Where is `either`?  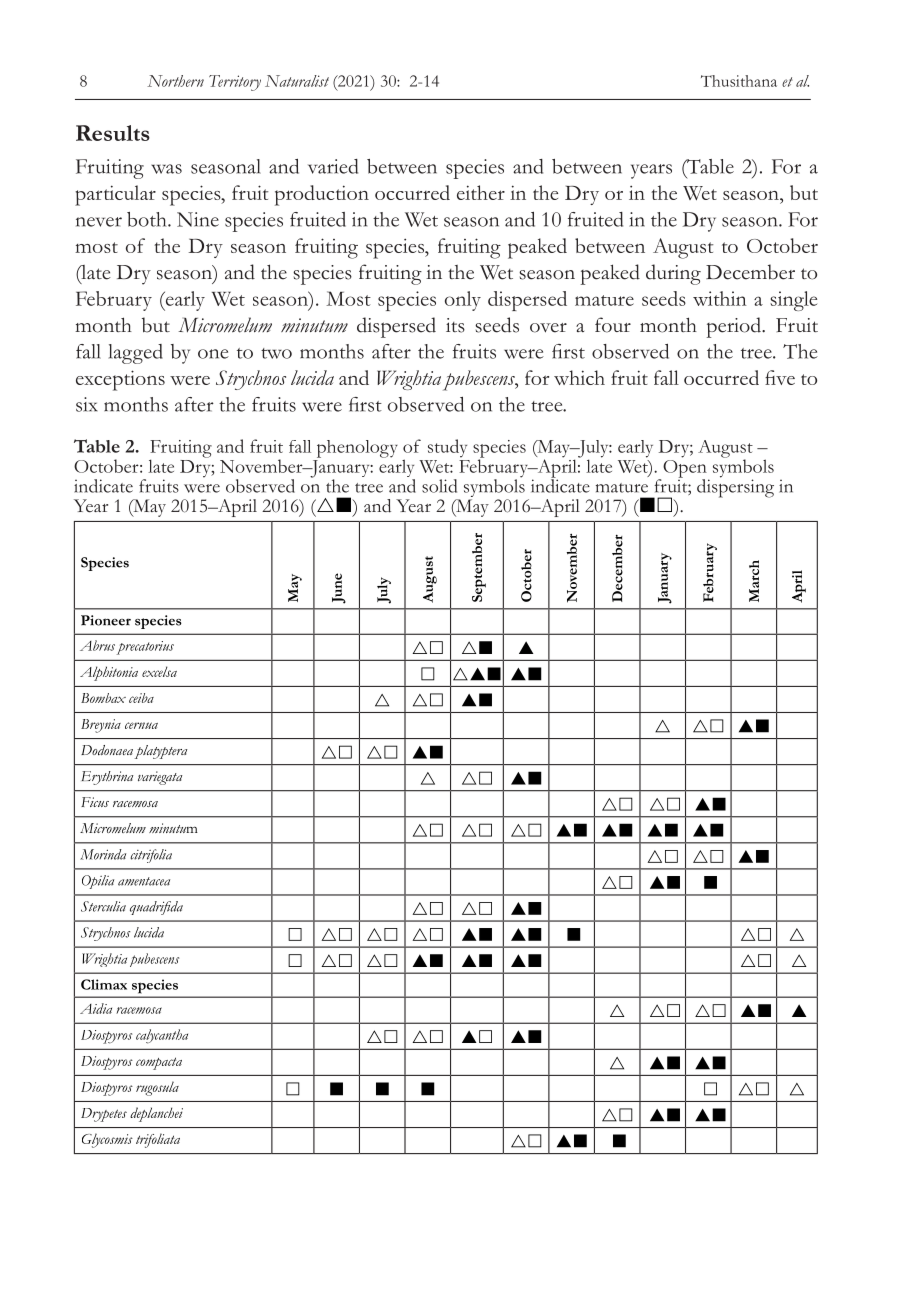 either is located at coordinates (481, 192).
